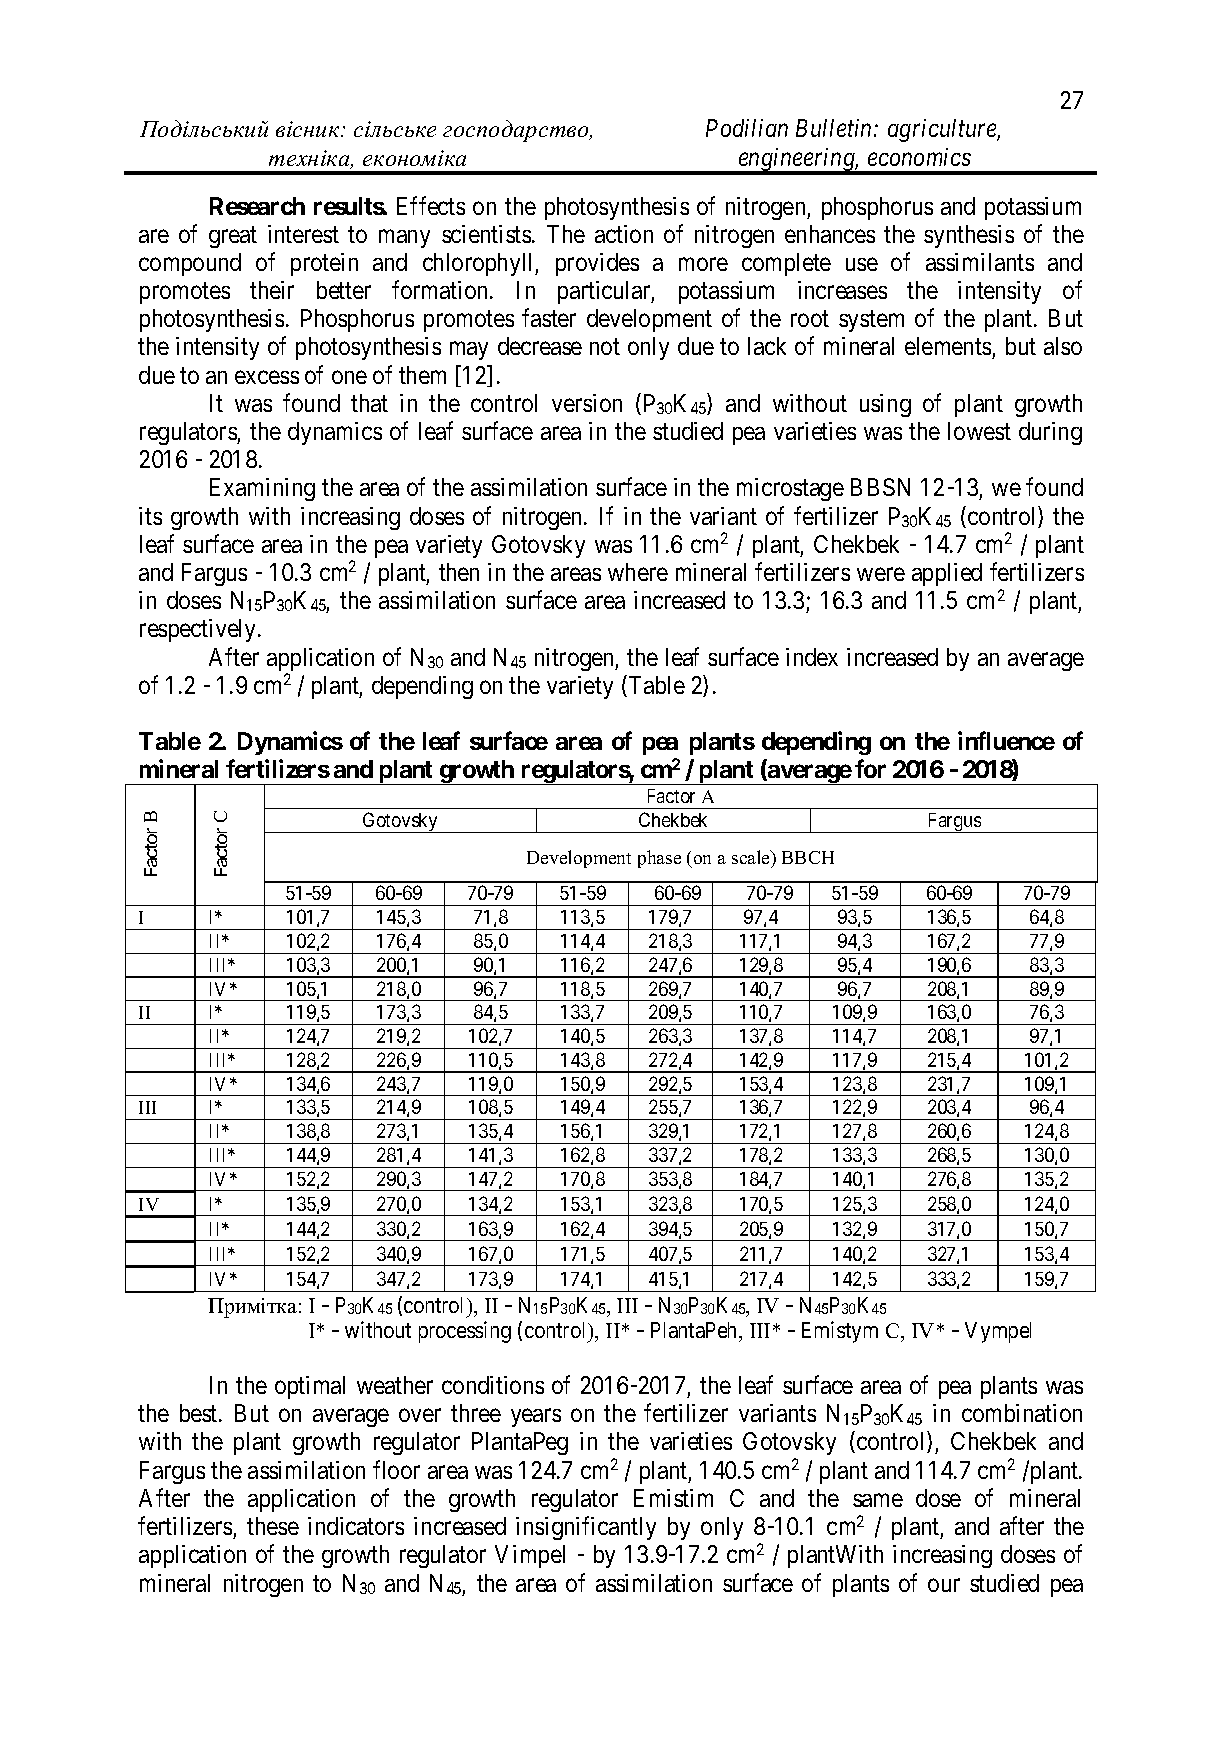  Describe the element at coordinates (199, 630) in the page. I see `respectively` at that location.
